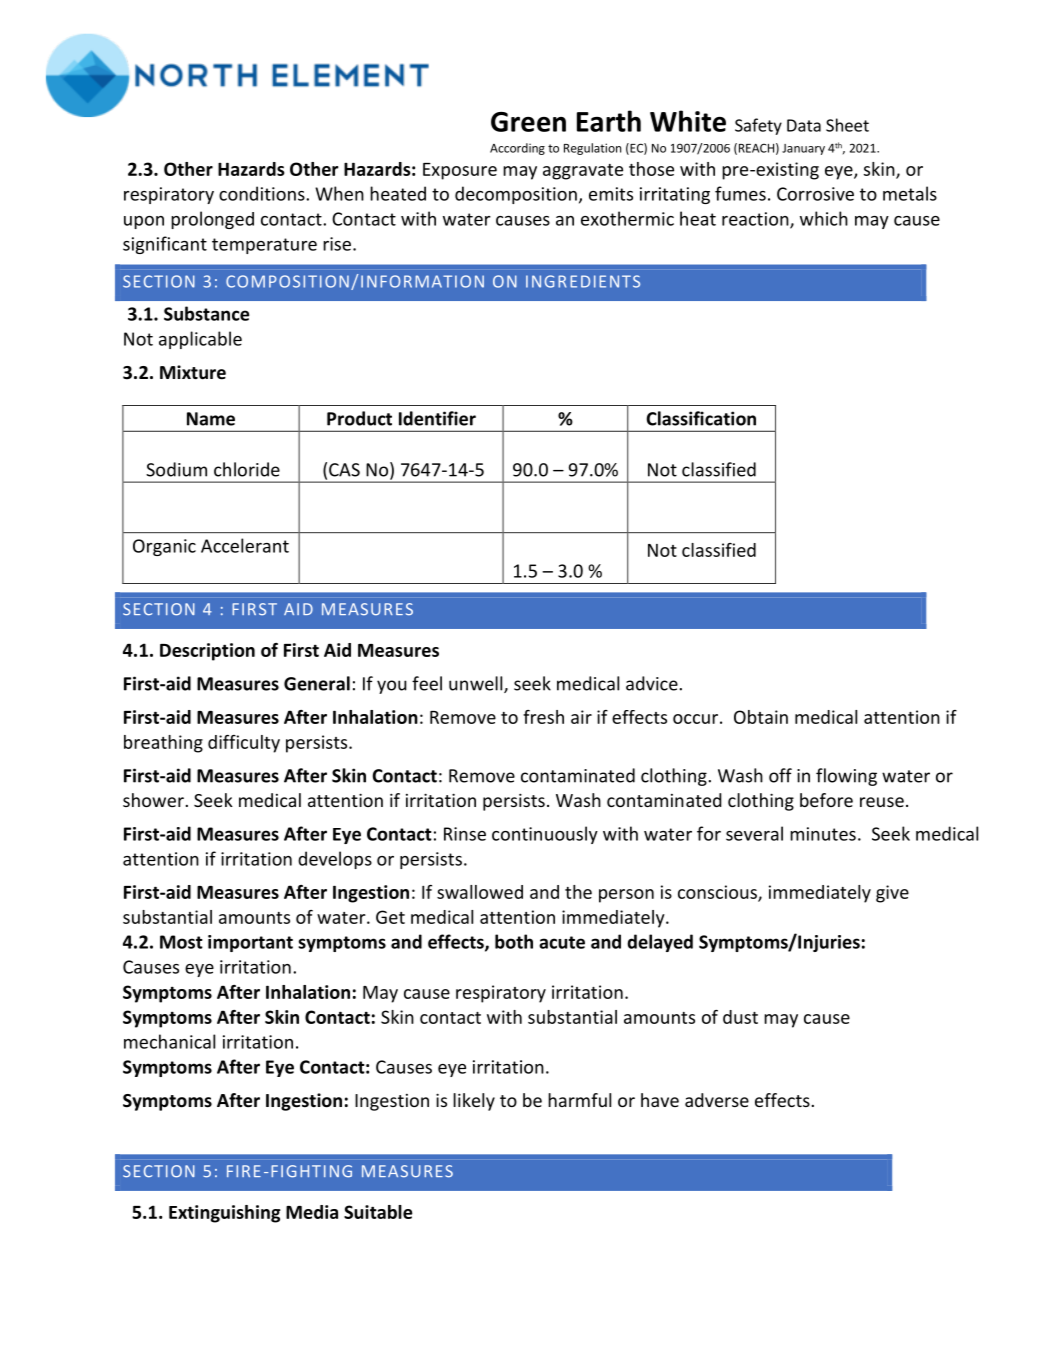 Image resolution: width=1041 pixels, height=1348 pixels. What do you see at coordinates (263, 193) in the image?
I see `conditions` at bounding box center [263, 193].
